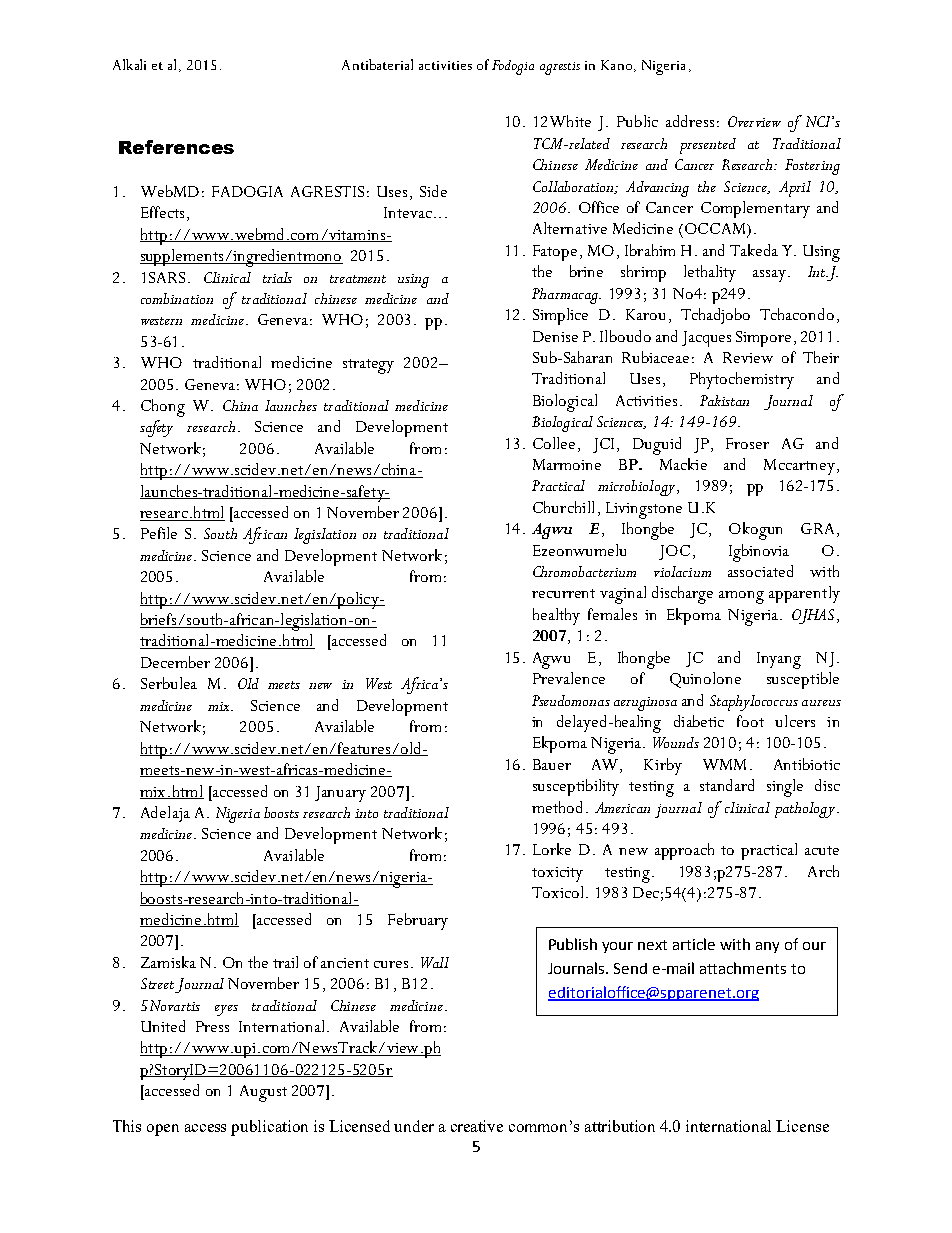  Describe the element at coordinates (690, 121) in the page. I see `address` at that location.
